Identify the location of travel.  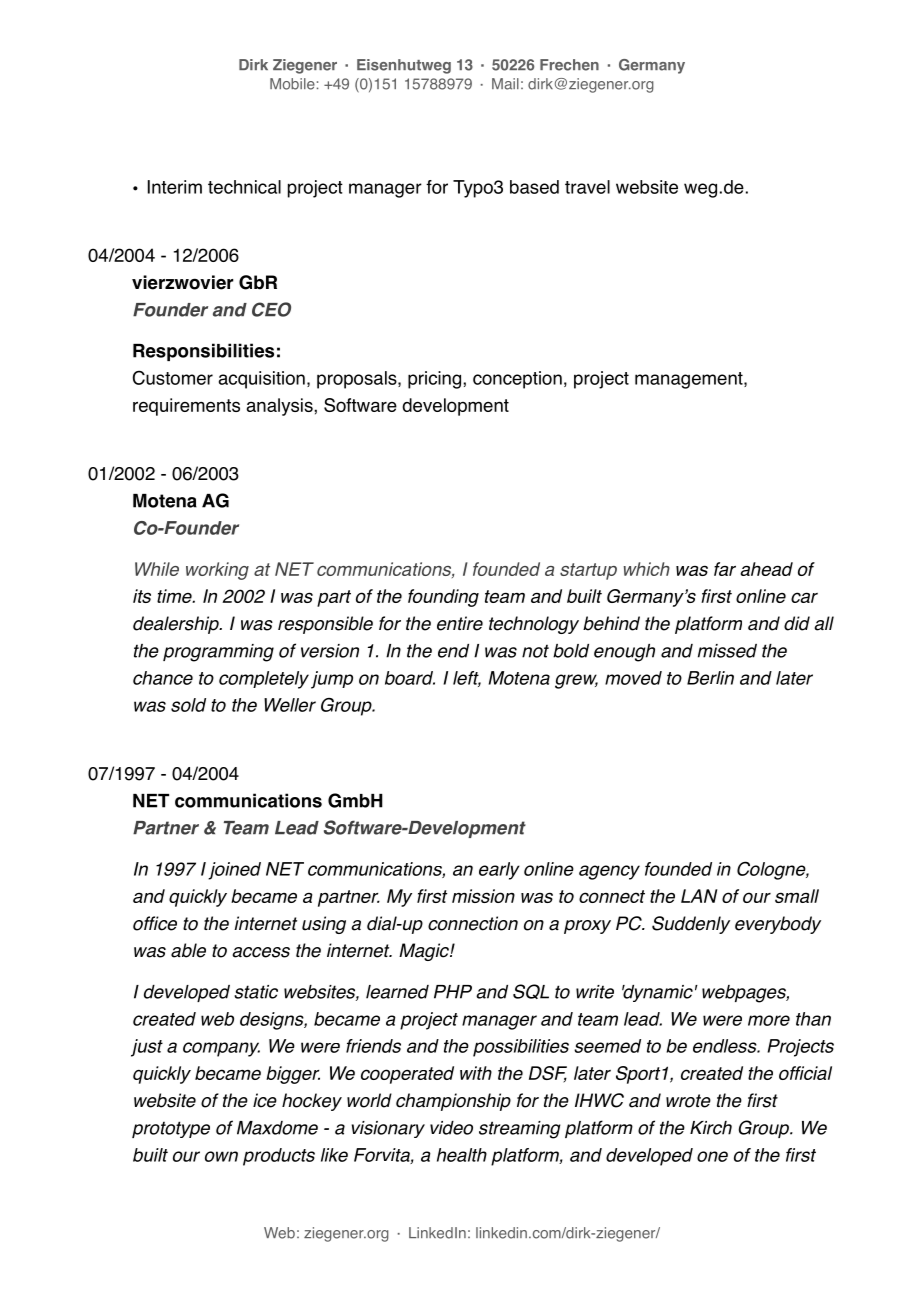
(587, 187).
